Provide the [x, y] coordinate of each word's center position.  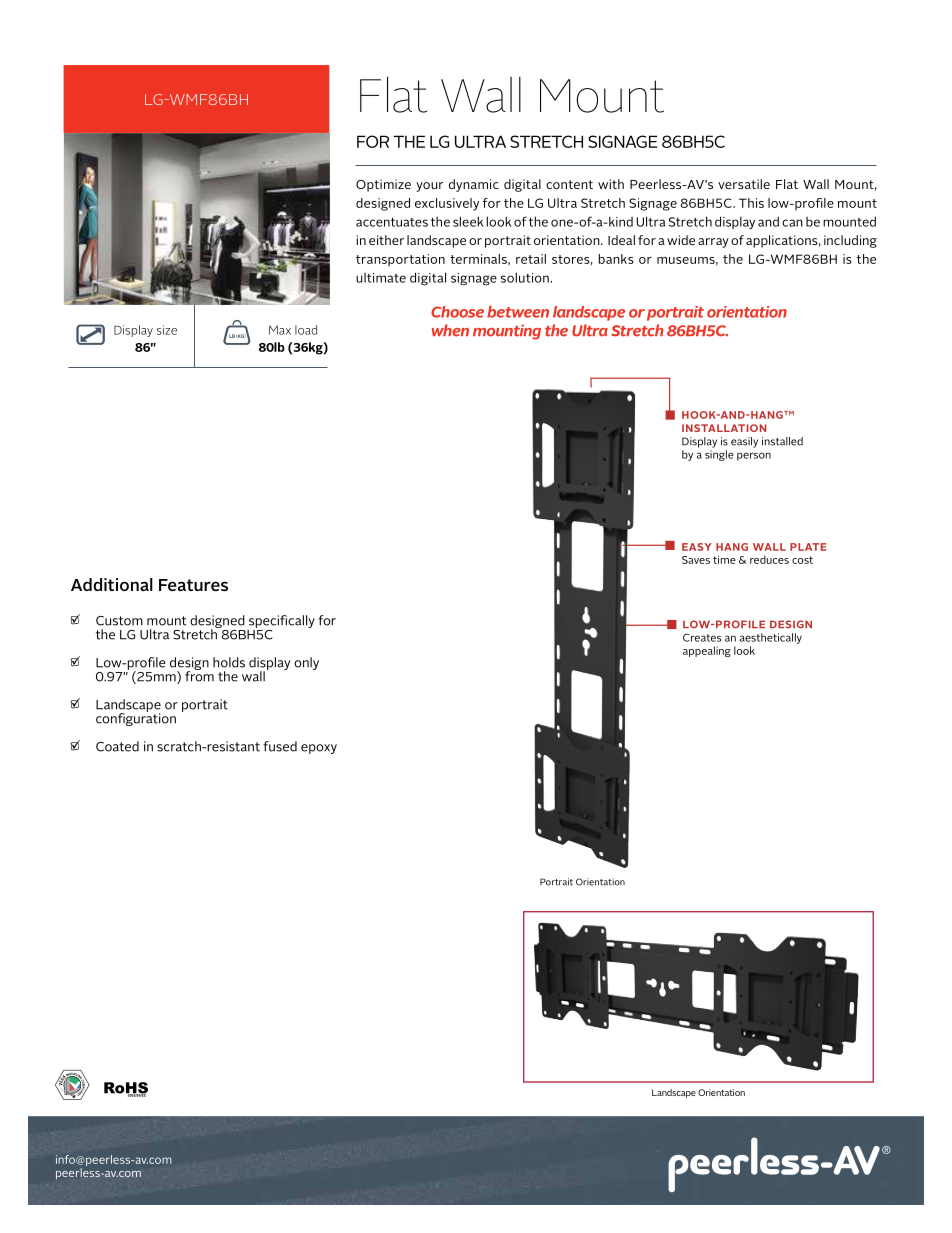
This [751, 203]
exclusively [447, 204]
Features [193, 585]
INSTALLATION [724, 428]
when [450, 330]
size [167, 330]
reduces [769, 559]
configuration [136, 718]
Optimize [383, 185]
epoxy [319, 749]
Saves [696, 560]
